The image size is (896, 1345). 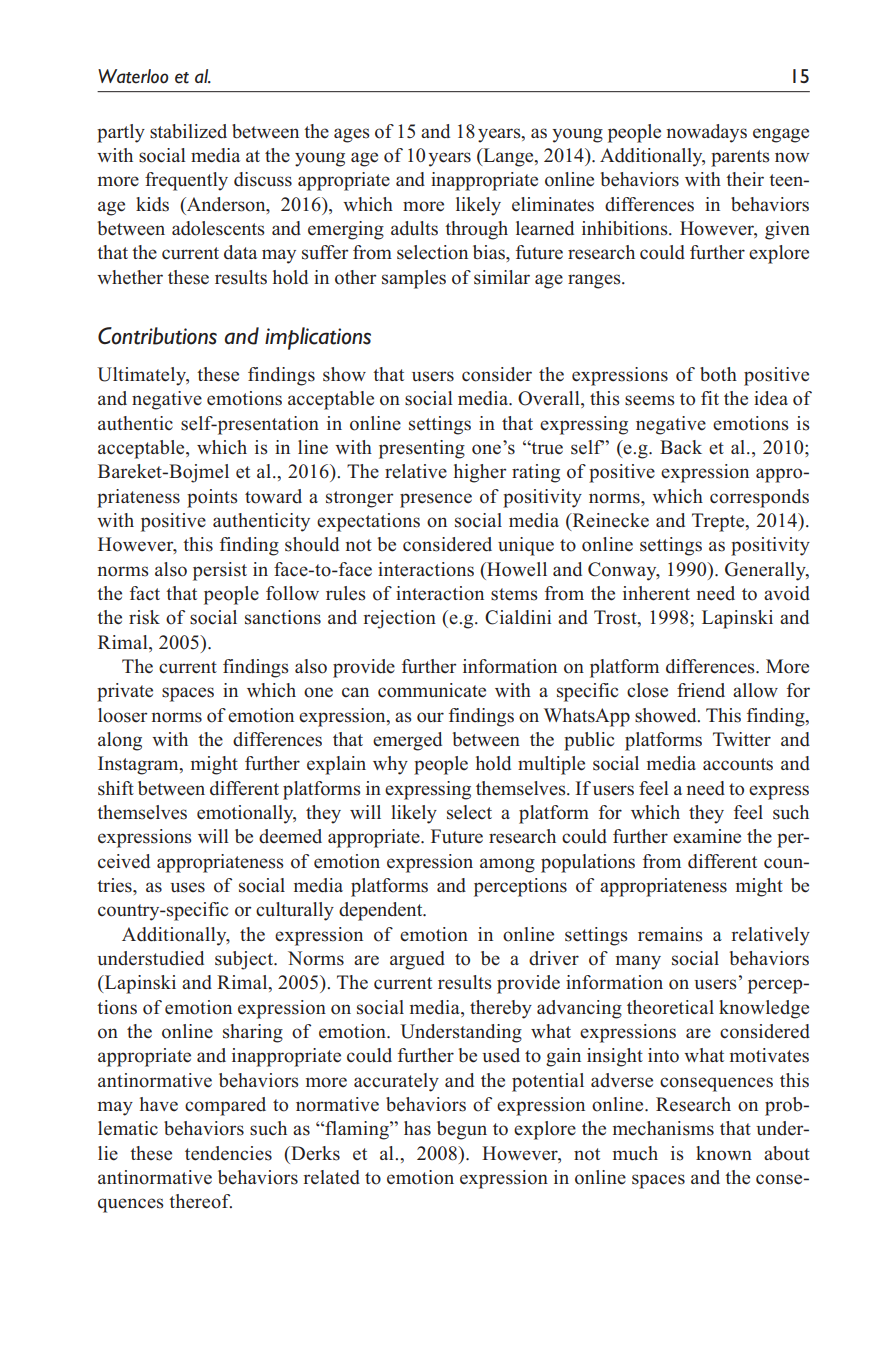 I want to click on rejection, so click(x=399, y=619).
